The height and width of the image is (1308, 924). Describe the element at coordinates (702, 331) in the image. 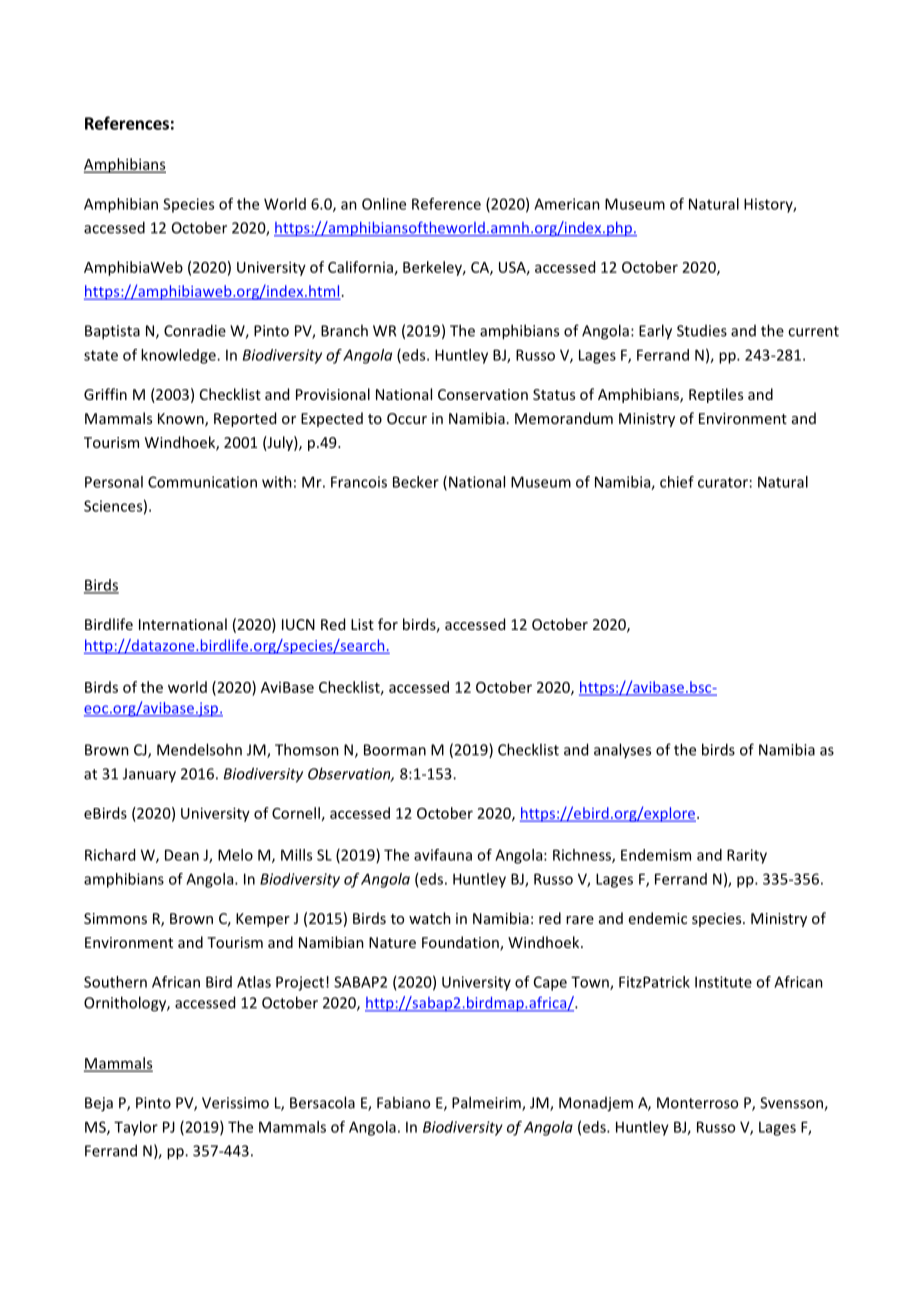

I see `Studies` at that location.
